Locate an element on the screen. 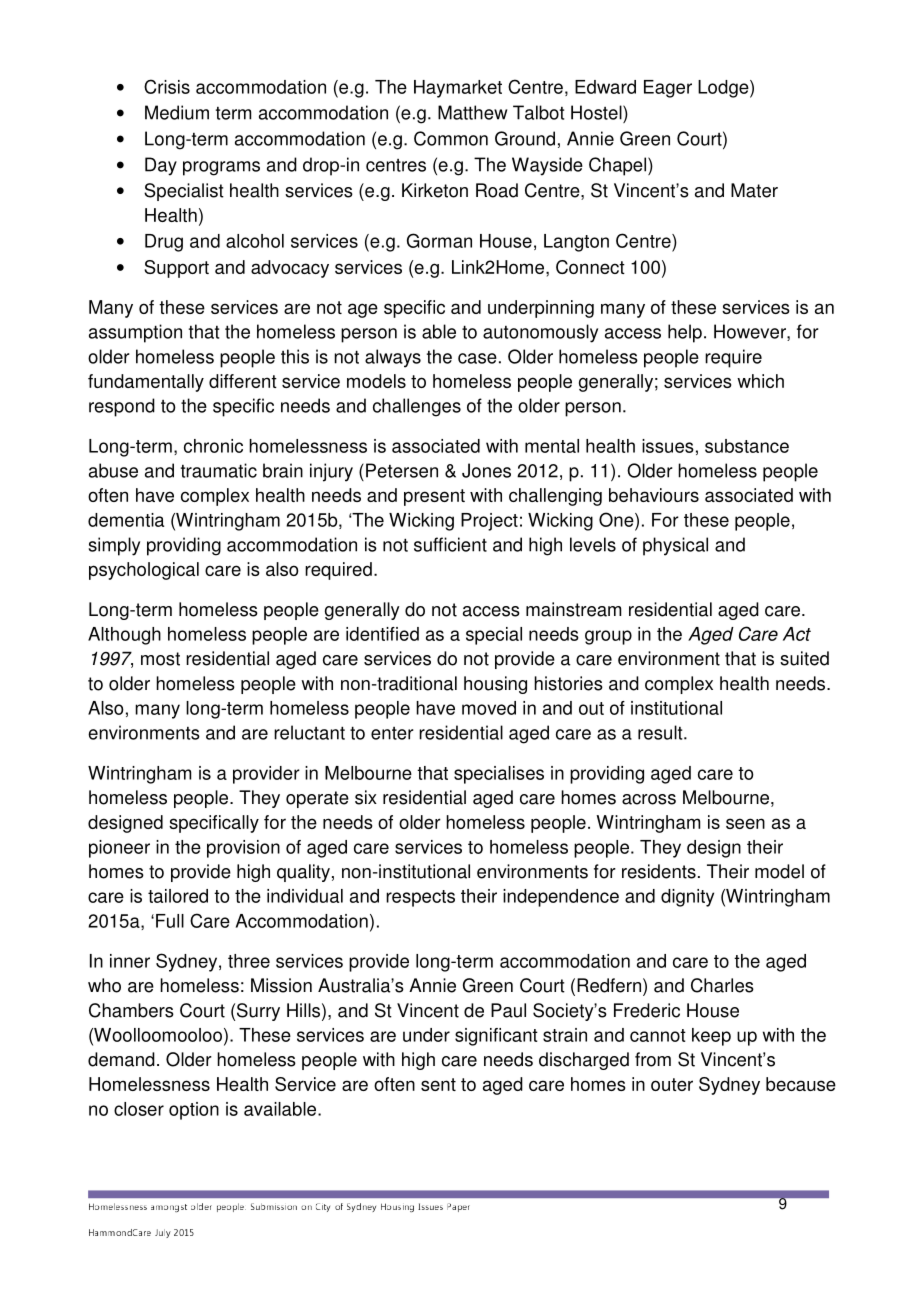 This screenshot has height=1308, width=924. result is located at coordinates (661, 732).
